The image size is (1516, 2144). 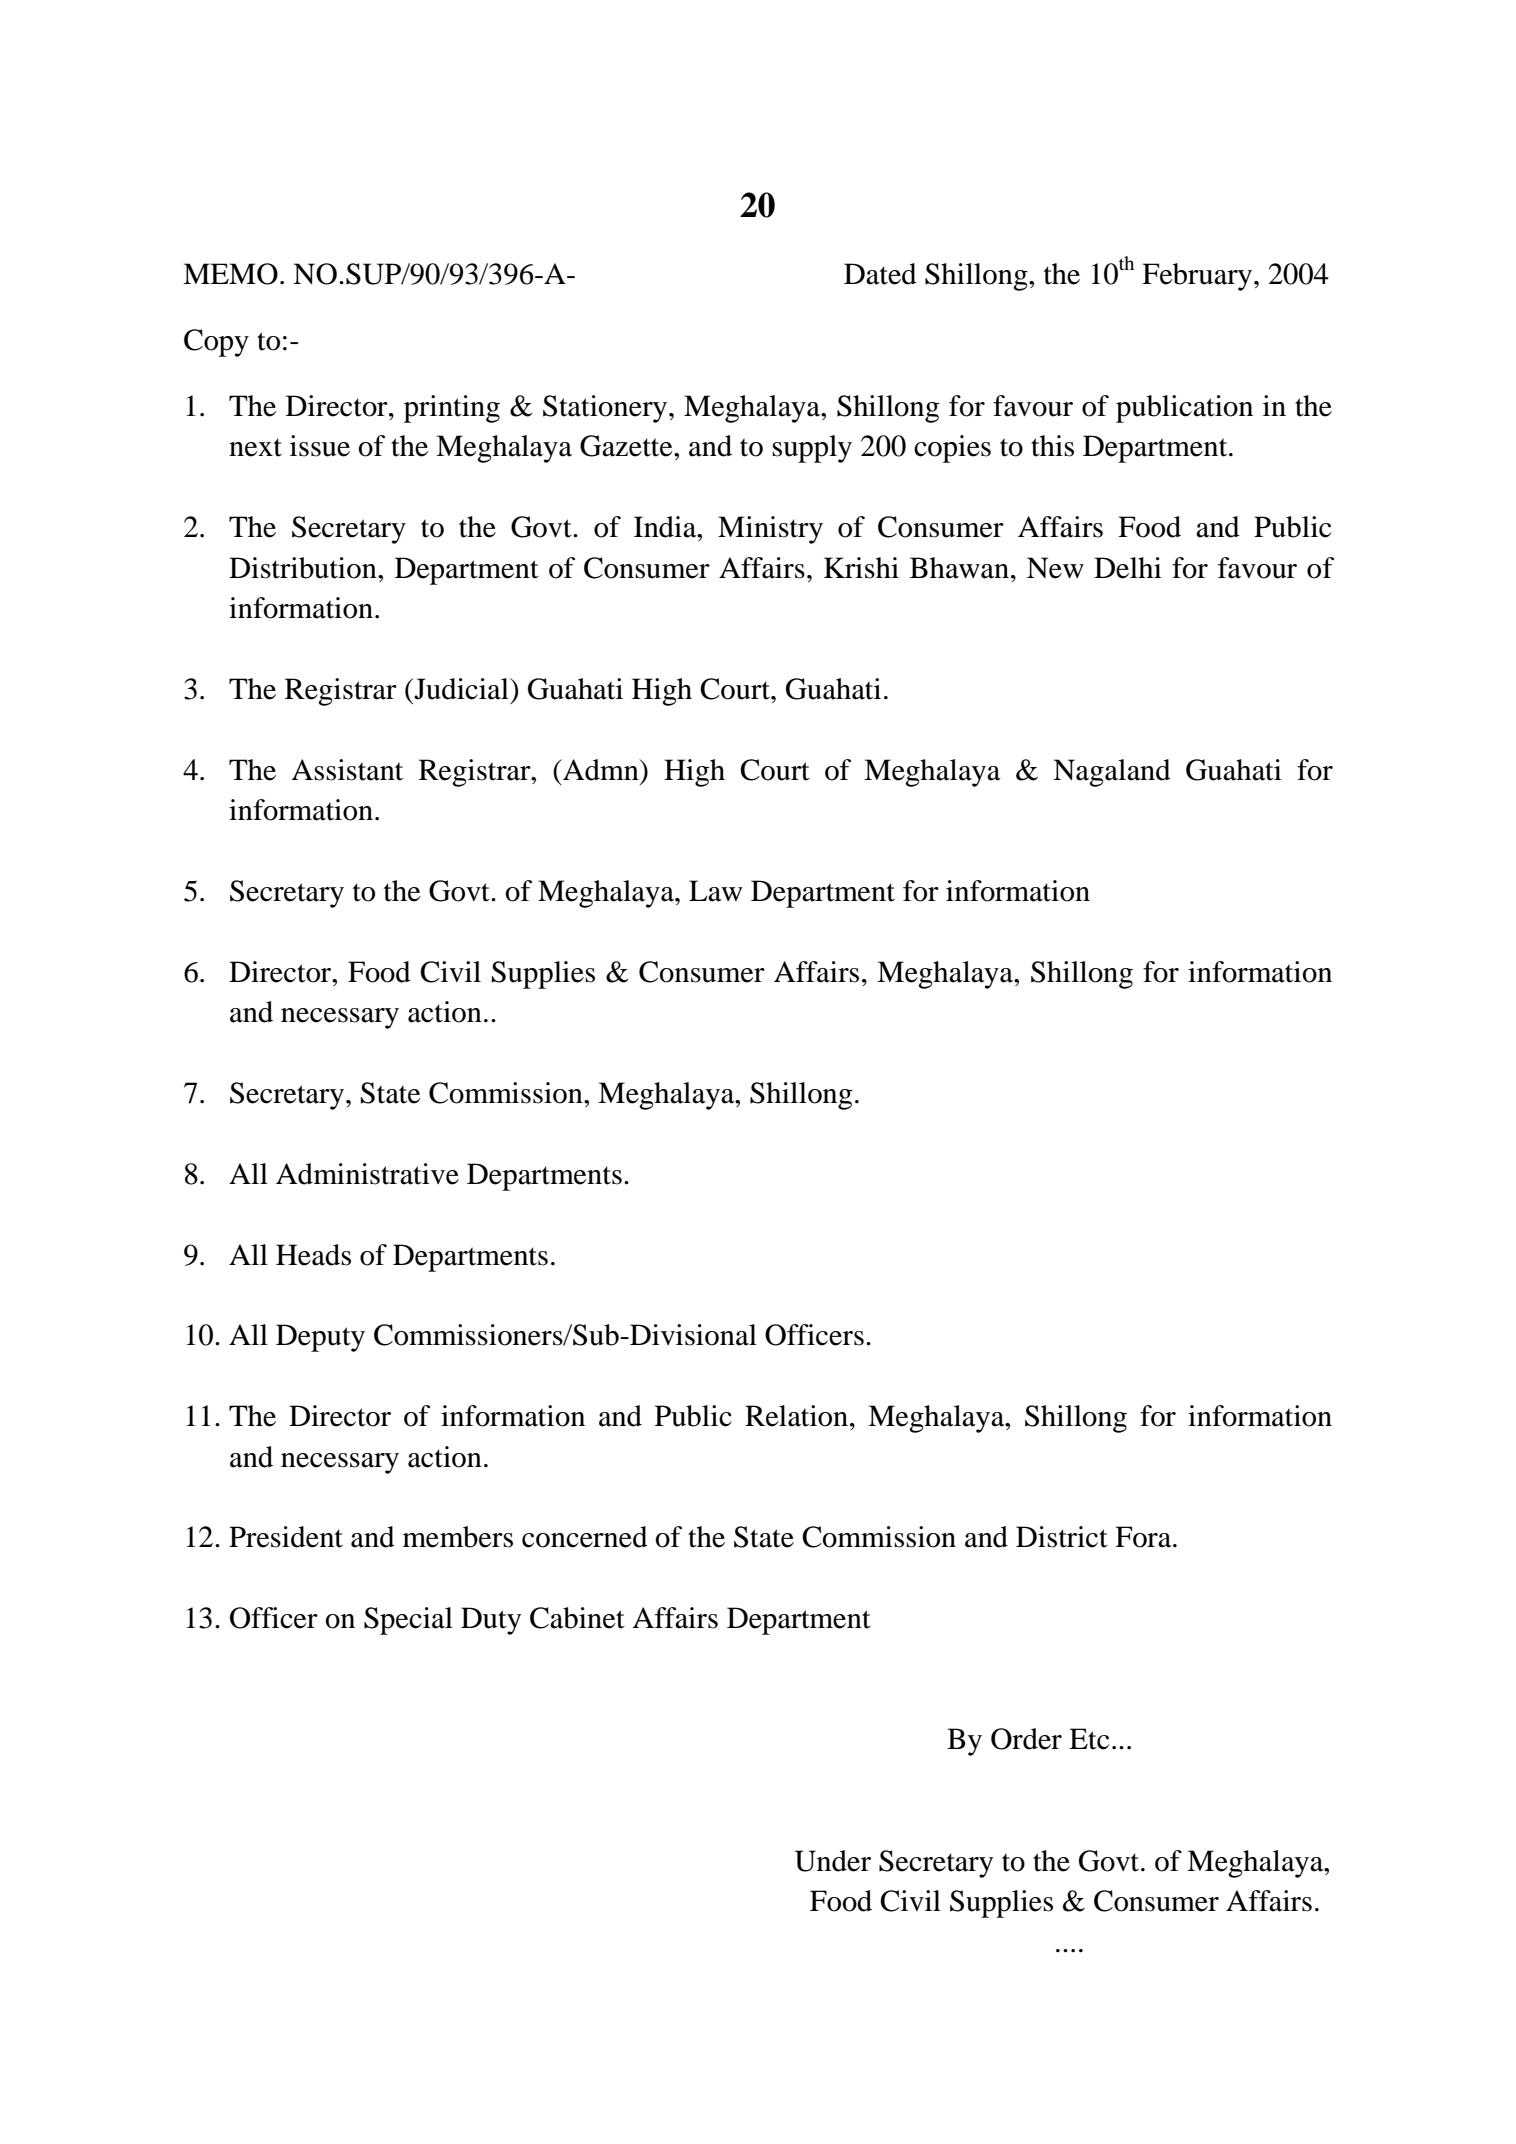 I want to click on Stationery, so click(x=606, y=409).
